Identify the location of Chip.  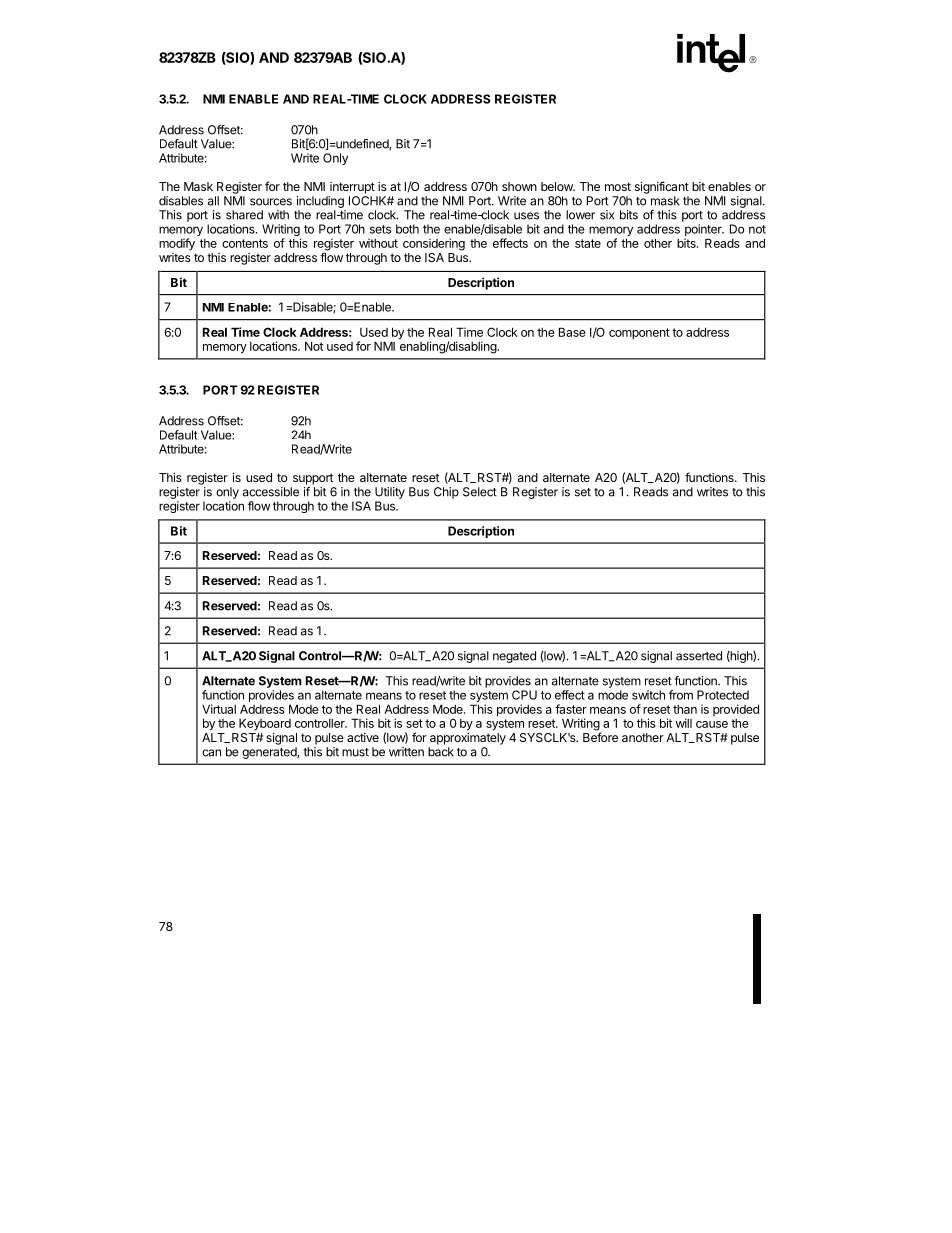
(446, 493).
